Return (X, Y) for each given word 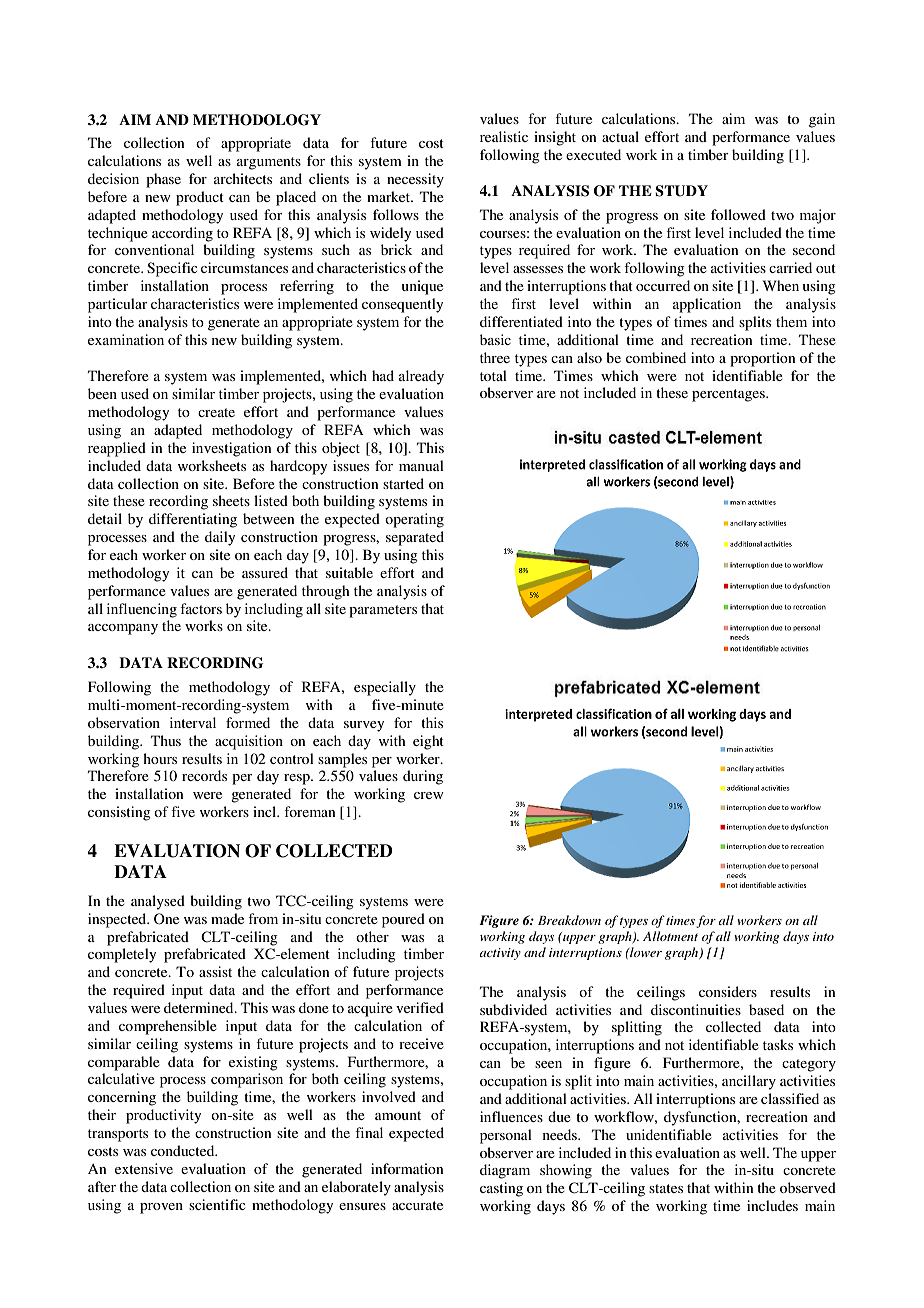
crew (429, 795)
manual (421, 465)
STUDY (681, 191)
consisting (119, 813)
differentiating (193, 520)
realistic (504, 136)
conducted (184, 1150)
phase (163, 180)
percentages (729, 395)
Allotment (670, 936)
